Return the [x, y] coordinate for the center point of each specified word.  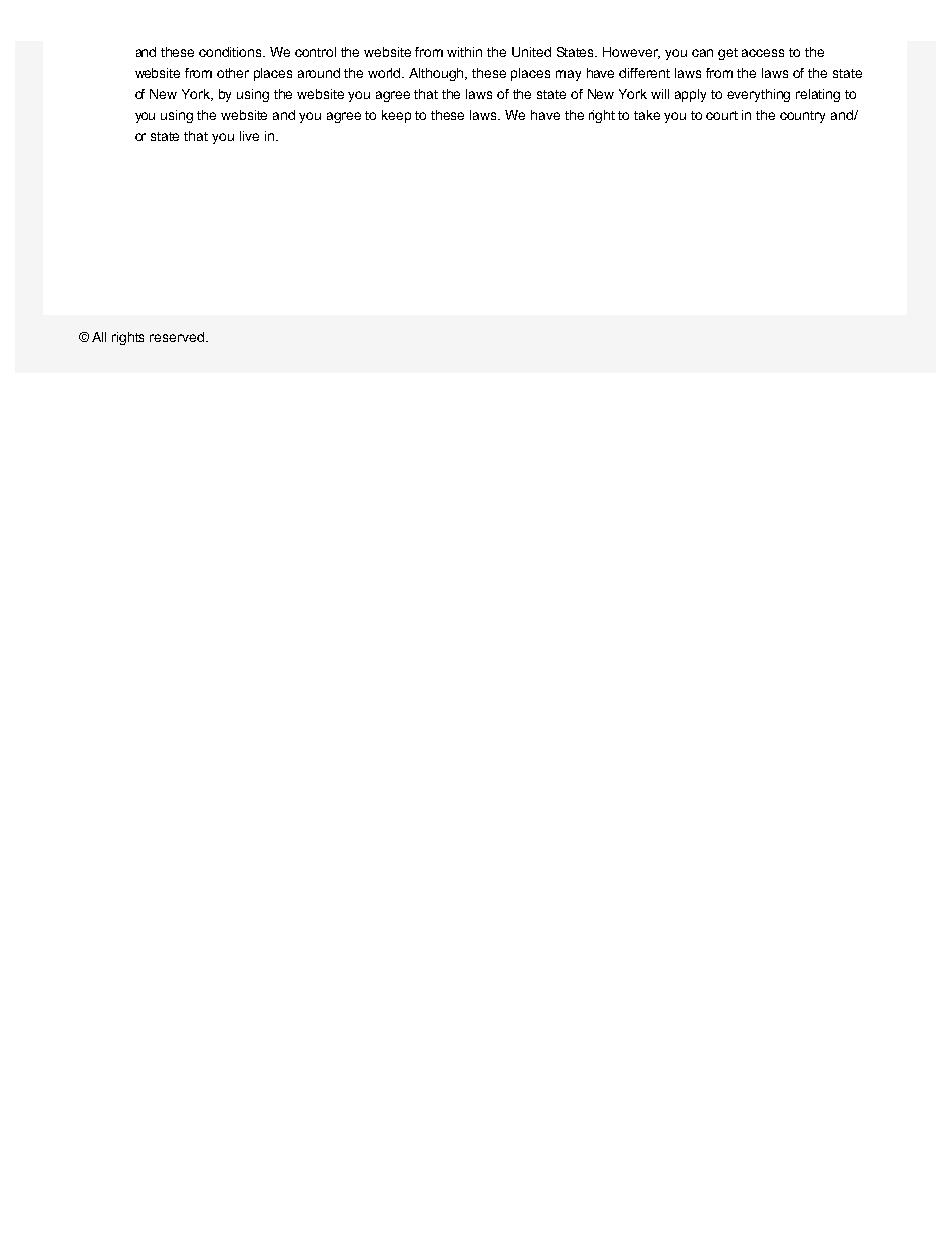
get [728, 54]
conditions [232, 52]
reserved [177, 337]
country [802, 117]
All [99, 337]
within [464, 52]
